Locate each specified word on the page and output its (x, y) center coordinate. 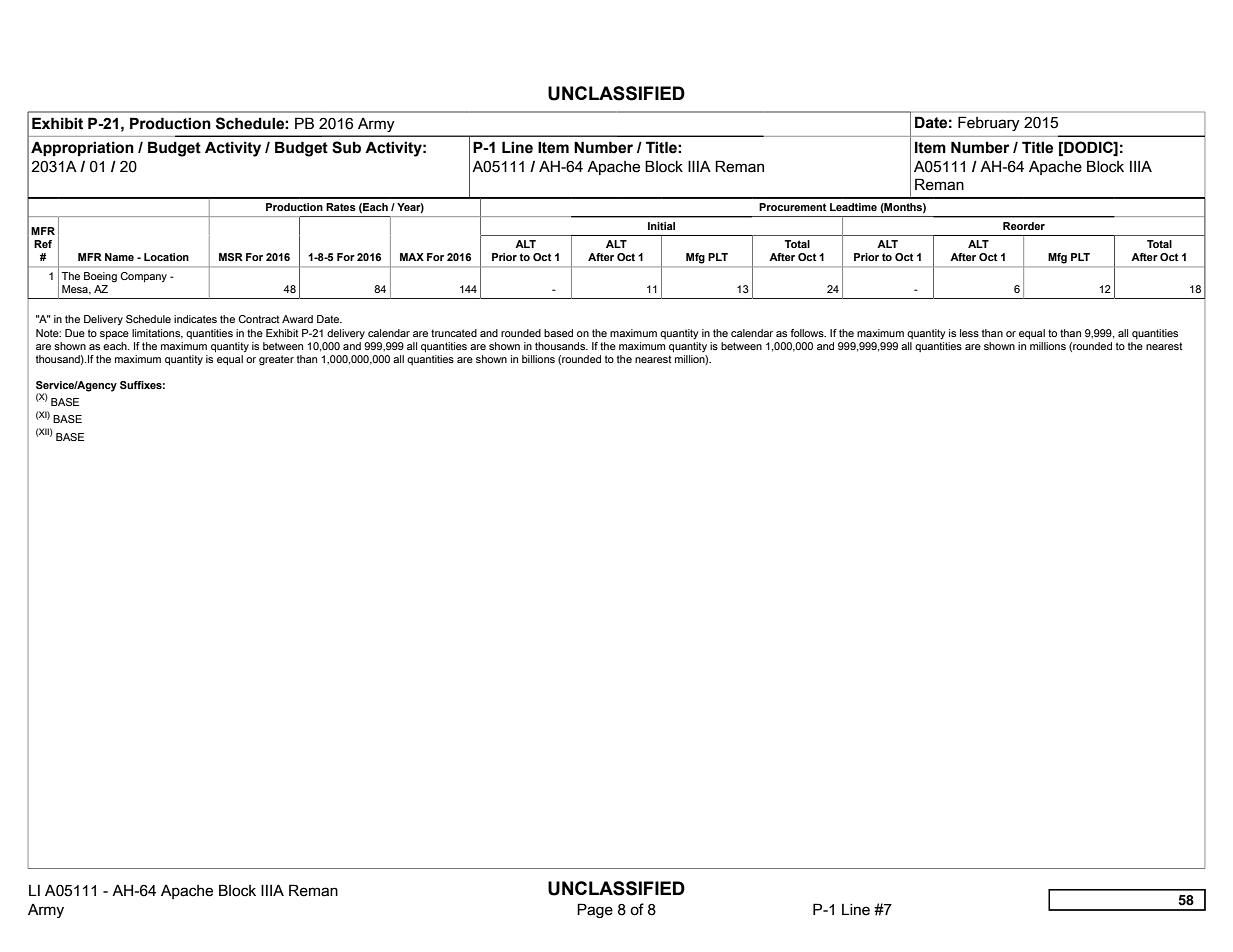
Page (595, 910)
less (969, 333)
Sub (346, 147)
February (989, 123)
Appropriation (82, 148)
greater (276, 360)
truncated (454, 333)
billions (538, 359)
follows (808, 333)
